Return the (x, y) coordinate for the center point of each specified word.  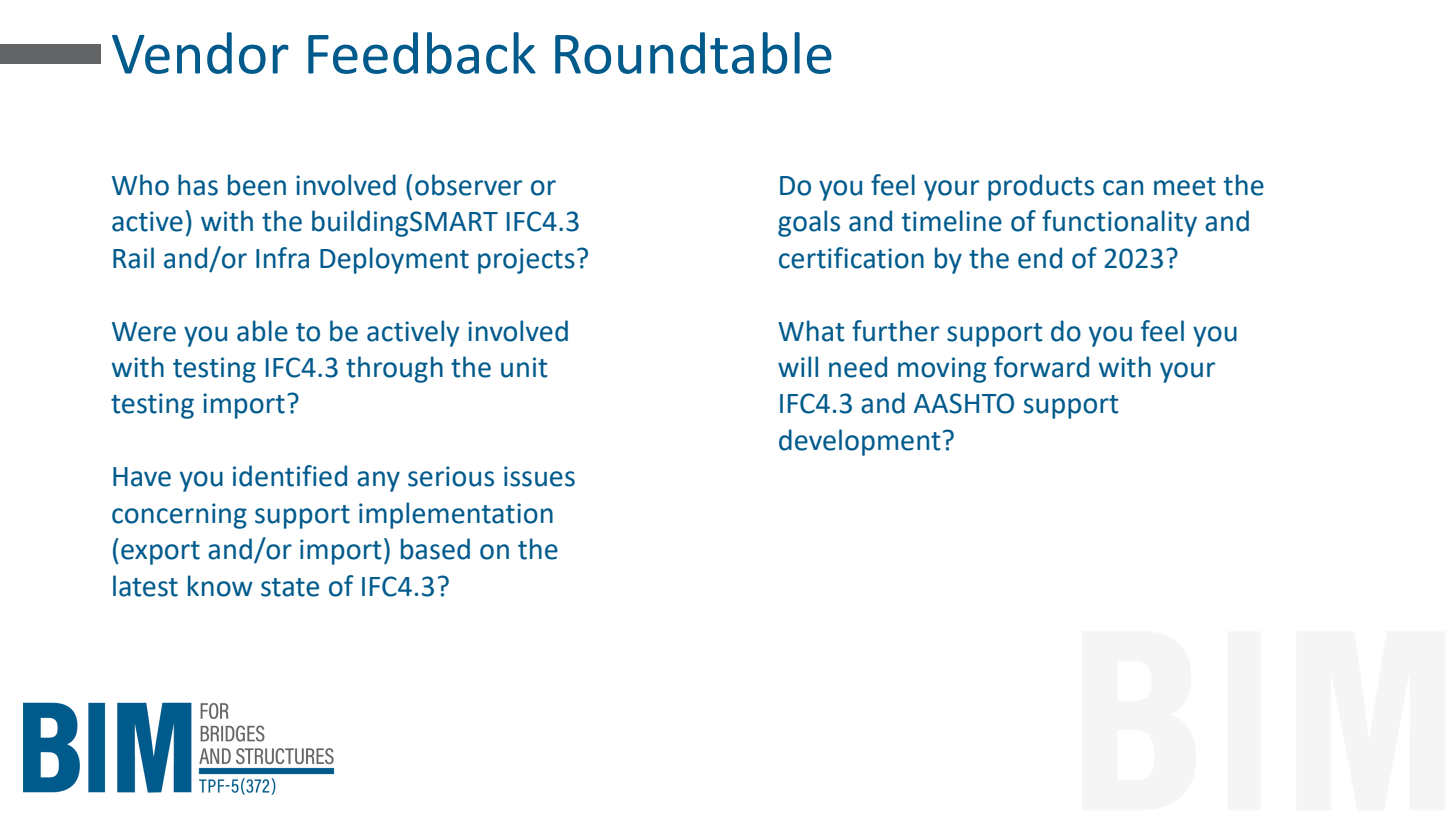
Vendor (200, 53)
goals (809, 223)
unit (524, 367)
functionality (1119, 223)
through (394, 369)
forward (1041, 367)
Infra (282, 258)
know (220, 586)
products (1041, 187)
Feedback (422, 53)
